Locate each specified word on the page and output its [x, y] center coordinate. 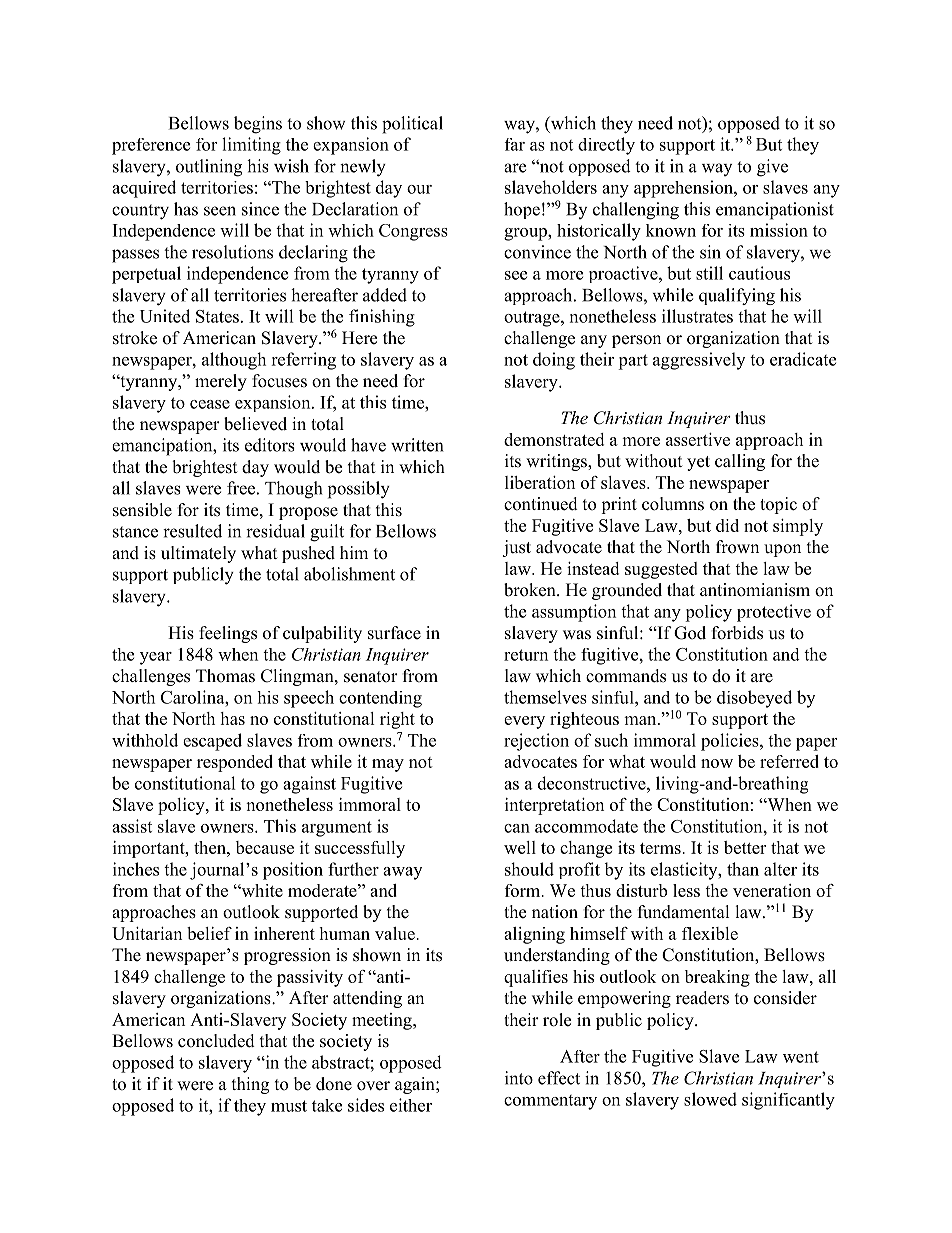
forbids [737, 633]
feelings [228, 634]
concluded [216, 1041]
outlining [209, 168]
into [519, 1078]
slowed [710, 1099]
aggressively [699, 361]
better [745, 847]
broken [531, 590]
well [520, 847]
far [515, 144]
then [211, 847]
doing [554, 361]
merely [221, 382]
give [772, 168]
